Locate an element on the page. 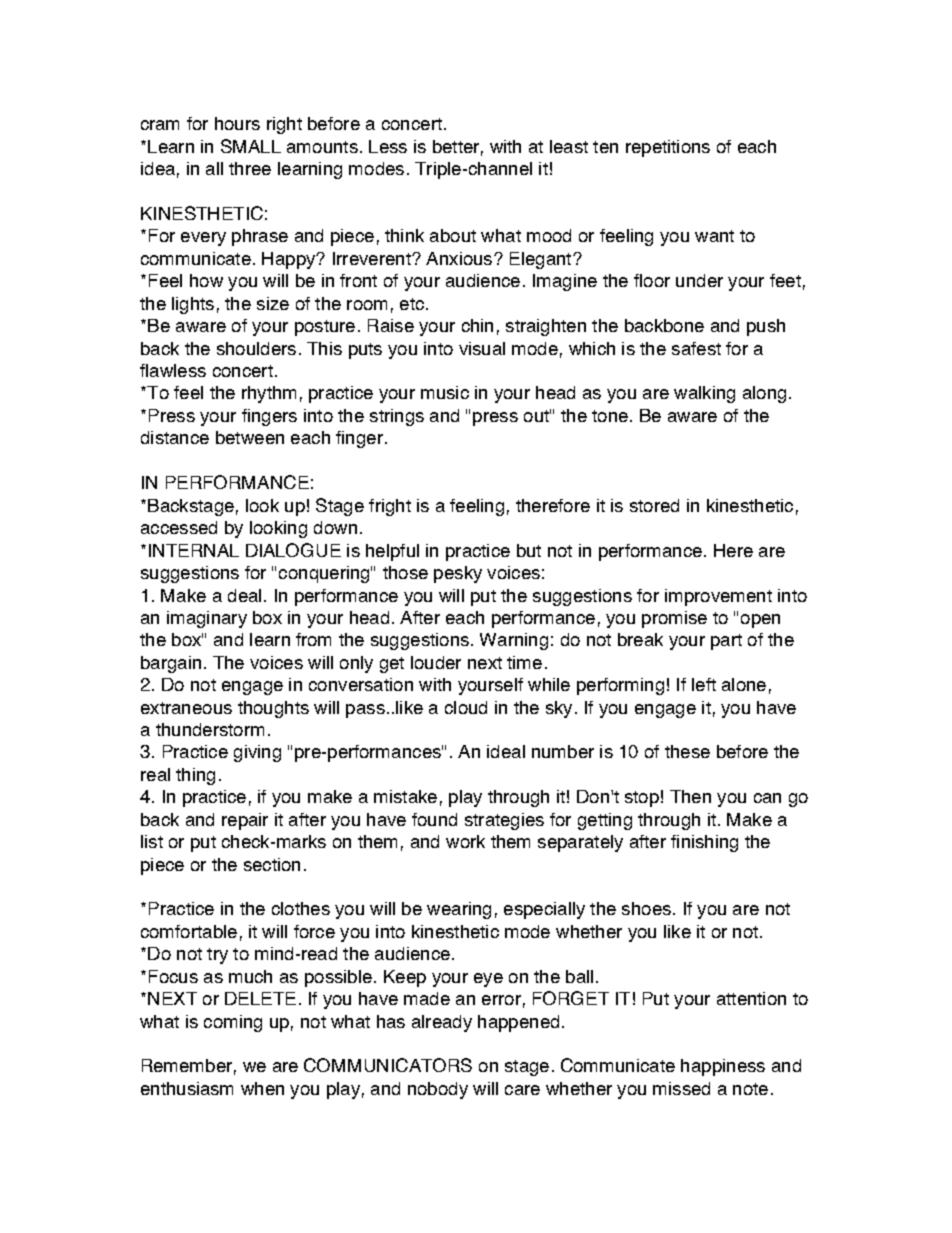 The height and width of the page is (1233, 952). least is located at coordinates (569, 146).
